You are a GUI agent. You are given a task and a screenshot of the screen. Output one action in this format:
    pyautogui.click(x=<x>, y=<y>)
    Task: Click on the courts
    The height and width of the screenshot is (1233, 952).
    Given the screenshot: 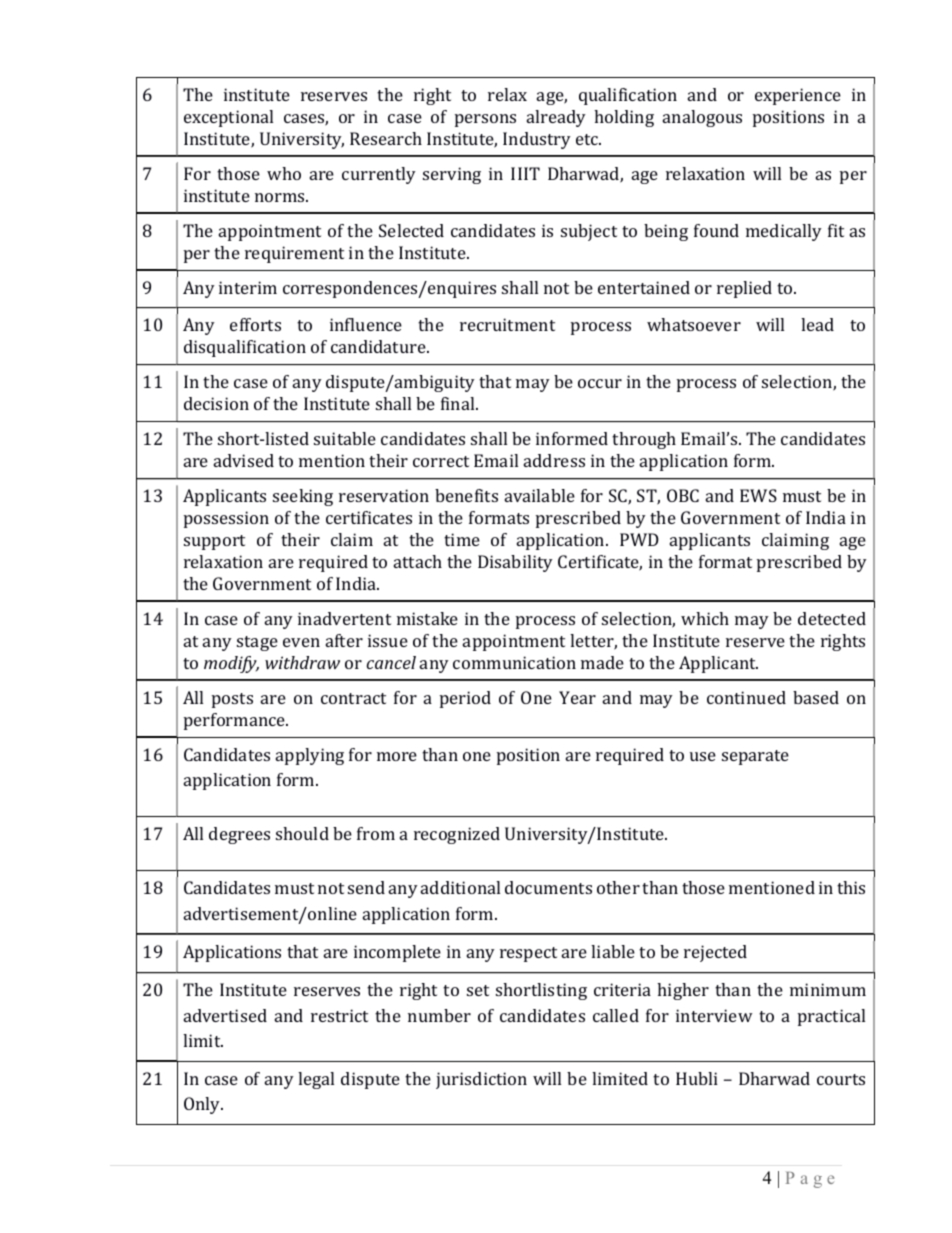 What is the action you would take?
    pyautogui.click(x=841, y=1079)
